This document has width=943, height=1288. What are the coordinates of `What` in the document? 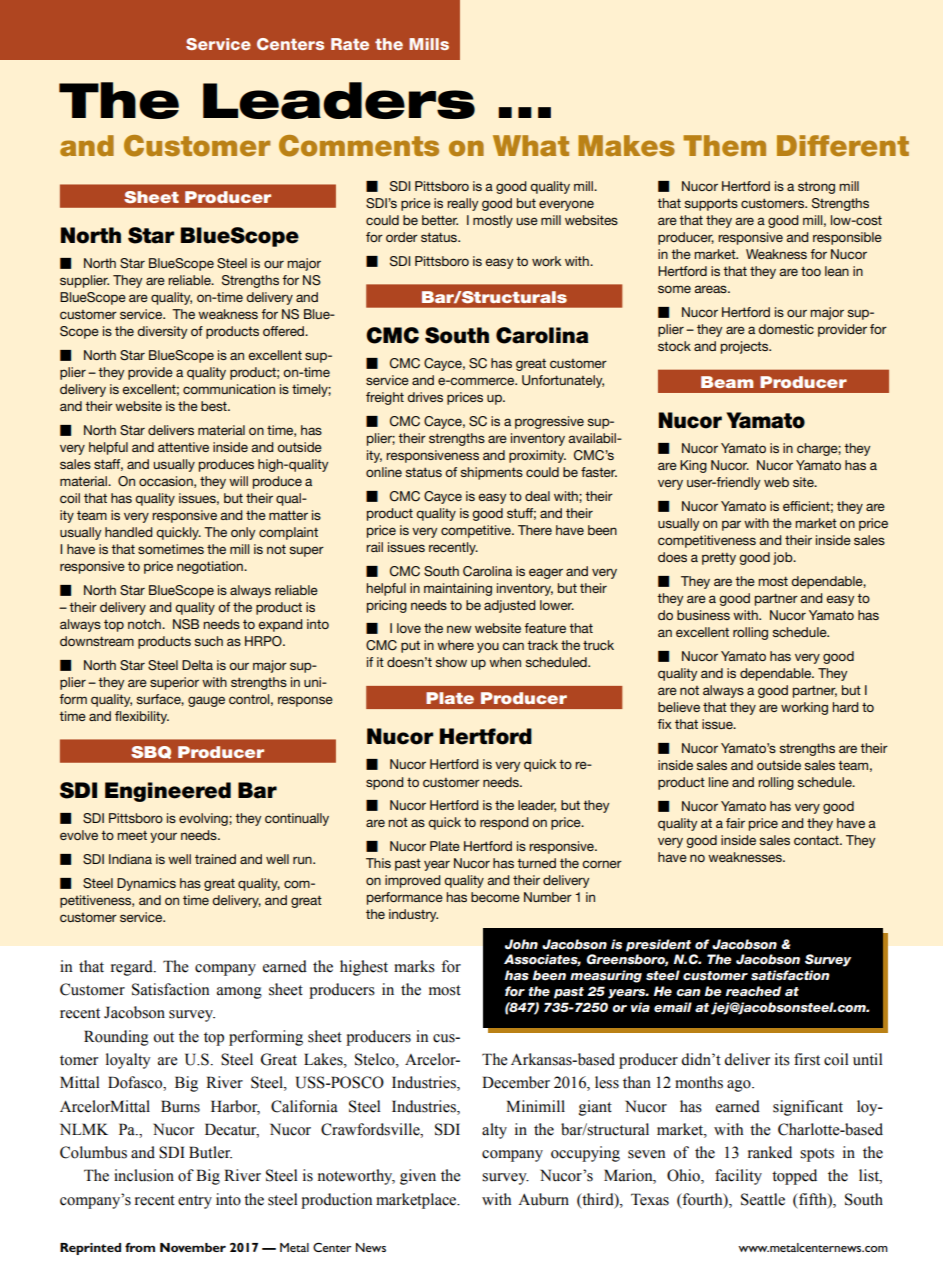 It's located at (531, 145).
